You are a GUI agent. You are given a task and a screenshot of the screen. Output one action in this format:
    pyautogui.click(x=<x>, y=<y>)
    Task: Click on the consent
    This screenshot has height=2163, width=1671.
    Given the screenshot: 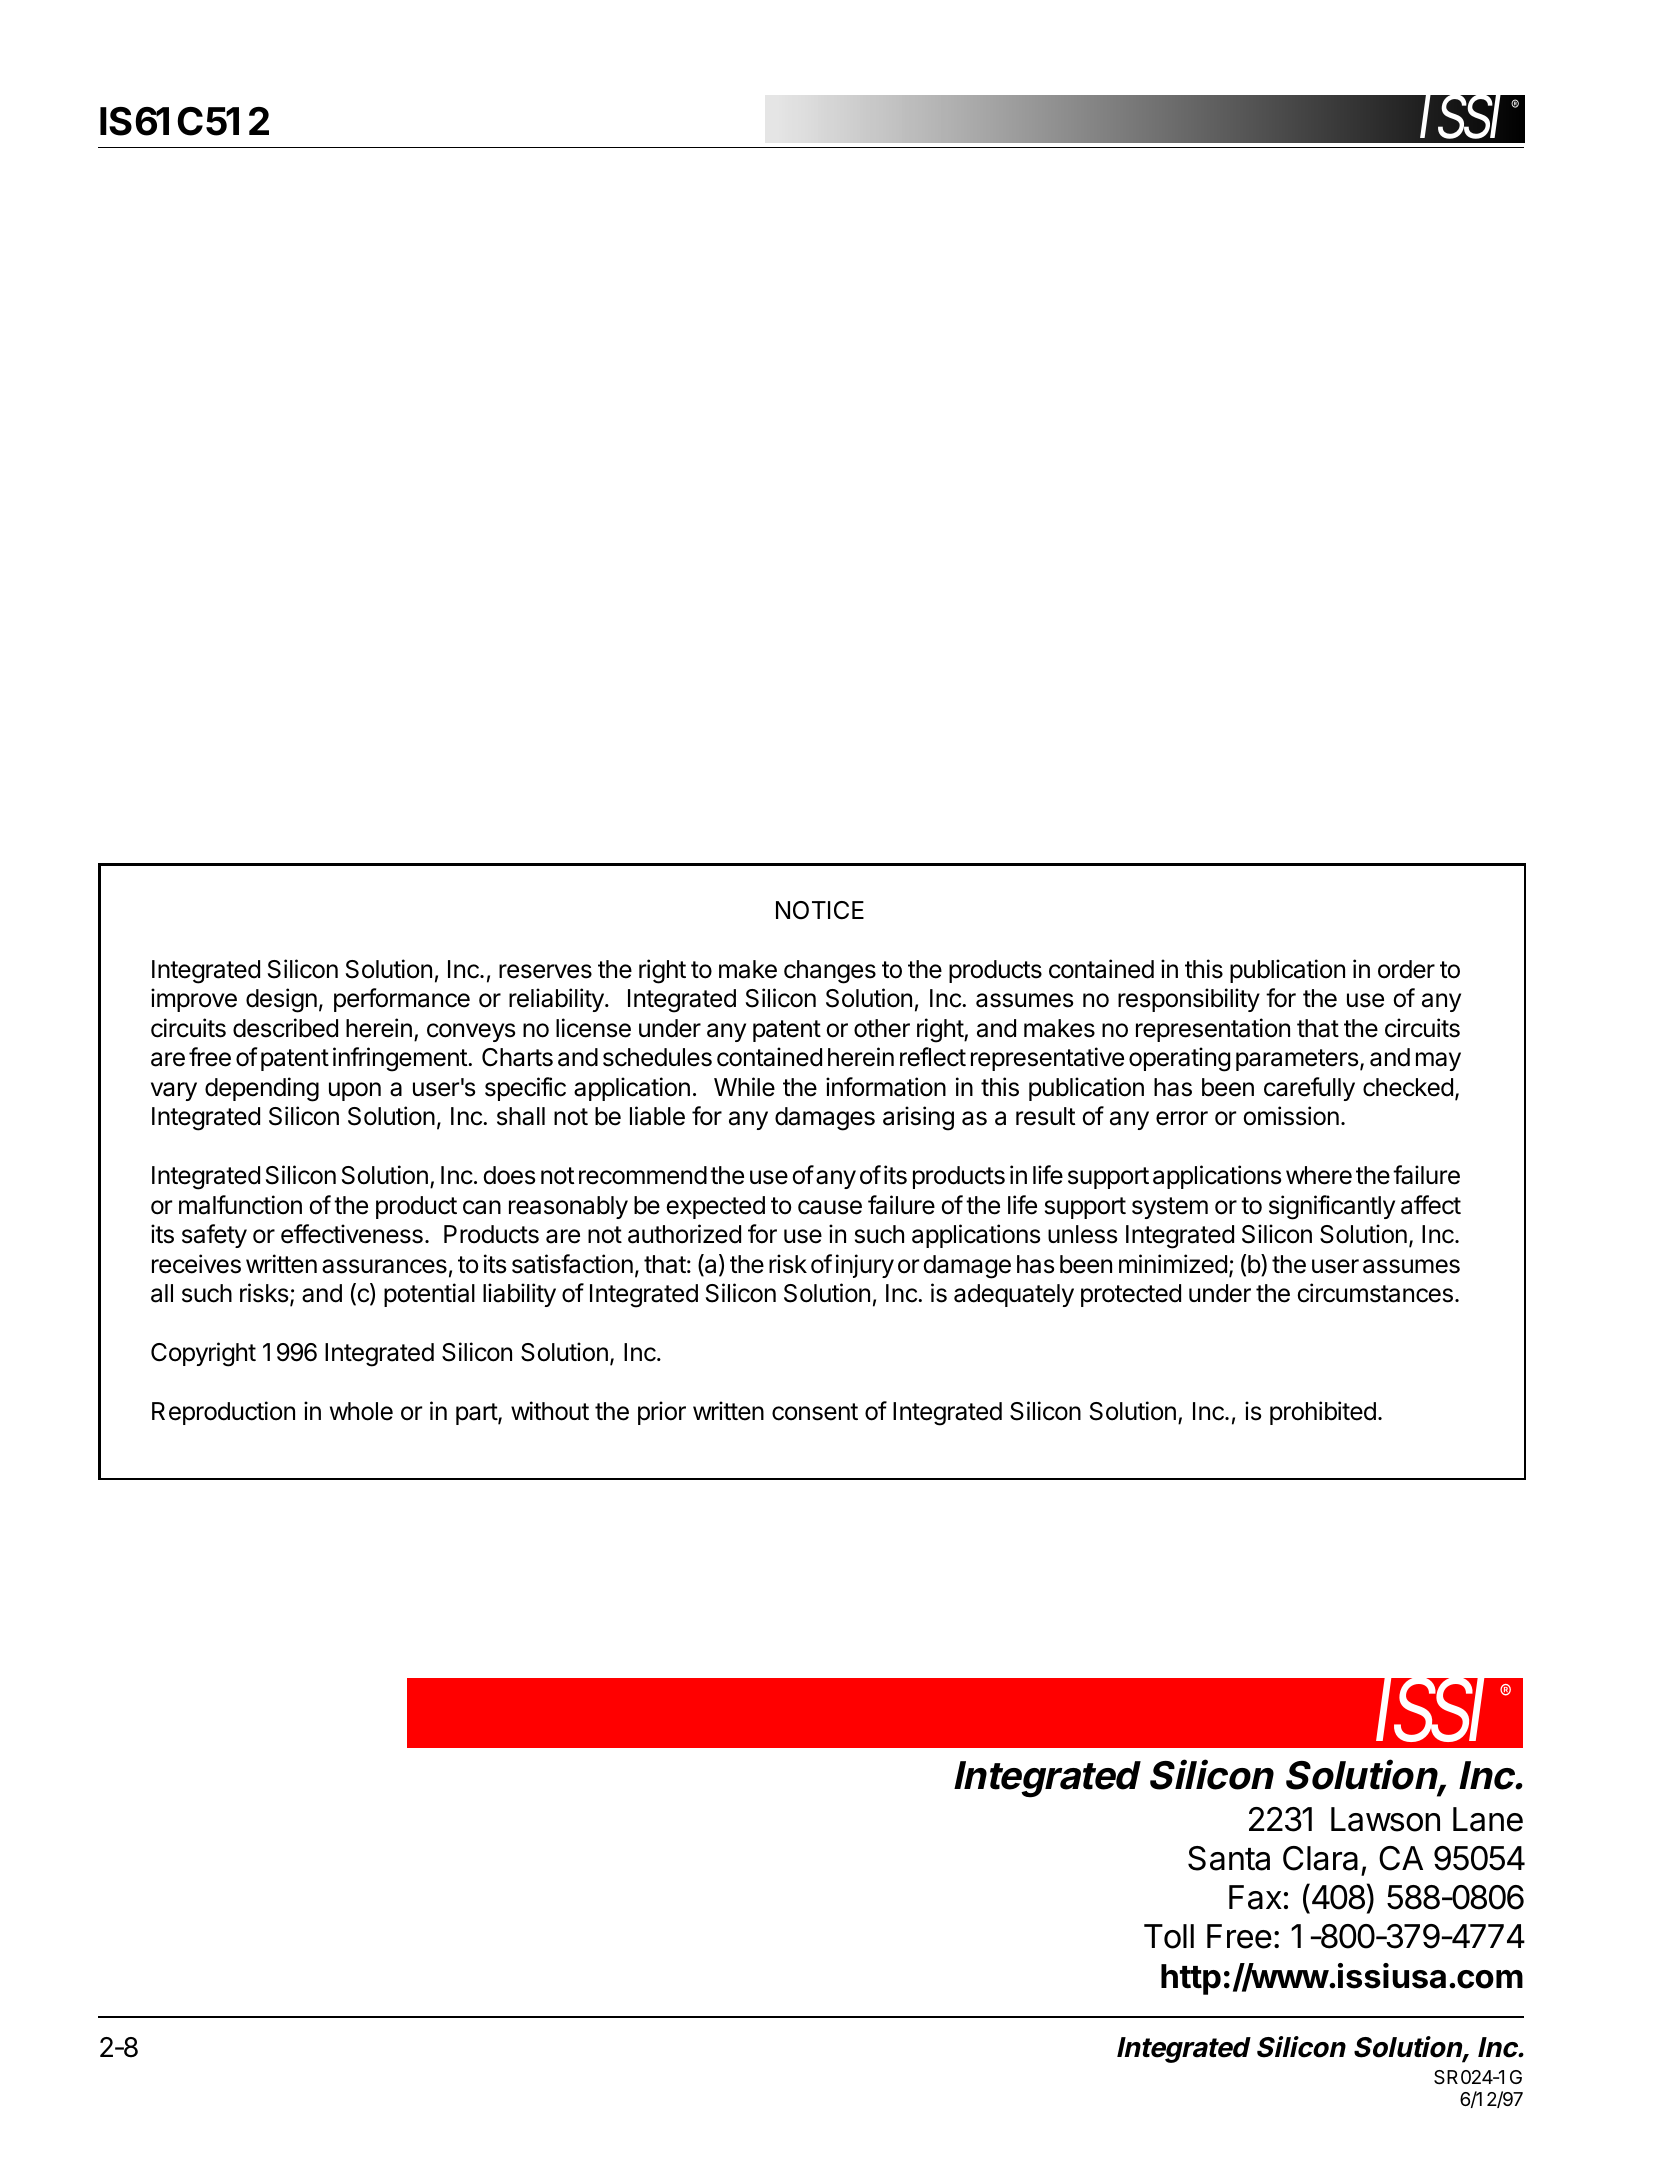 What is the action you would take?
    pyautogui.click(x=815, y=1412)
